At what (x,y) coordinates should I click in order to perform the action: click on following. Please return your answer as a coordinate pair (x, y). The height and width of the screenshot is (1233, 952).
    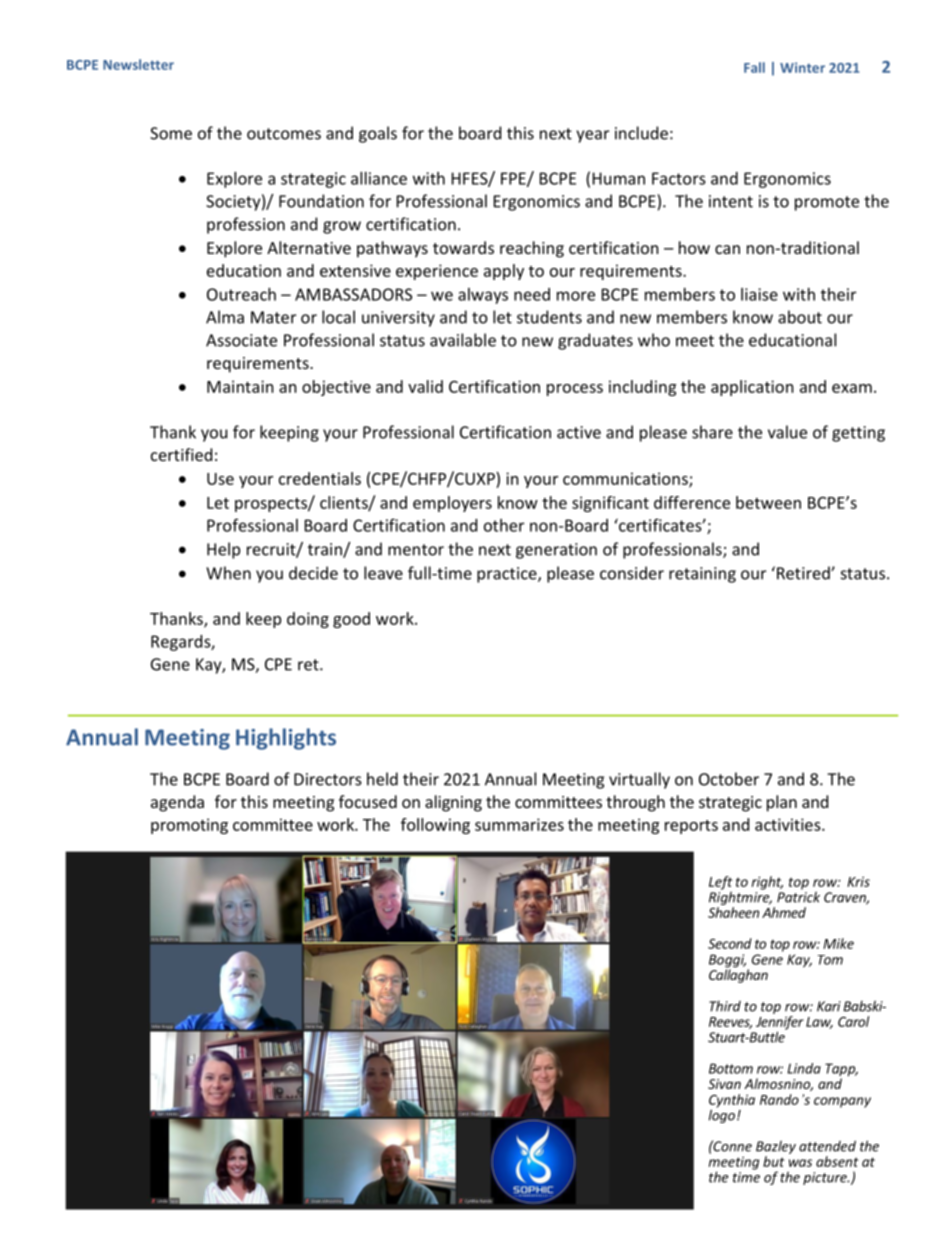
    Looking at the image, I should click on (435, 826).
